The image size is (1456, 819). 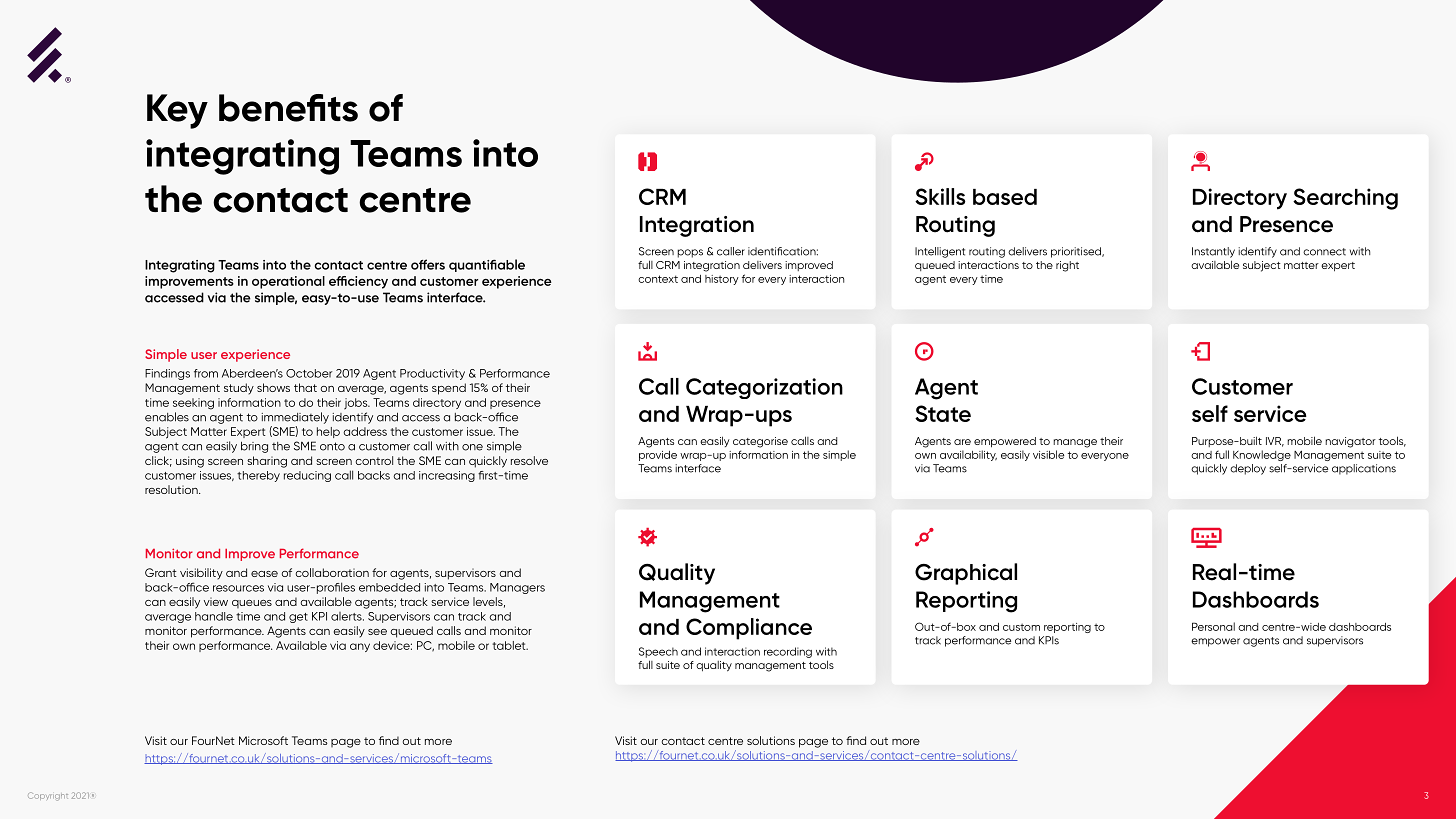 What do you see at coordinates (1350, 442) in the screenshot?
I see `navigator` at bounding box center [1350, 442].
